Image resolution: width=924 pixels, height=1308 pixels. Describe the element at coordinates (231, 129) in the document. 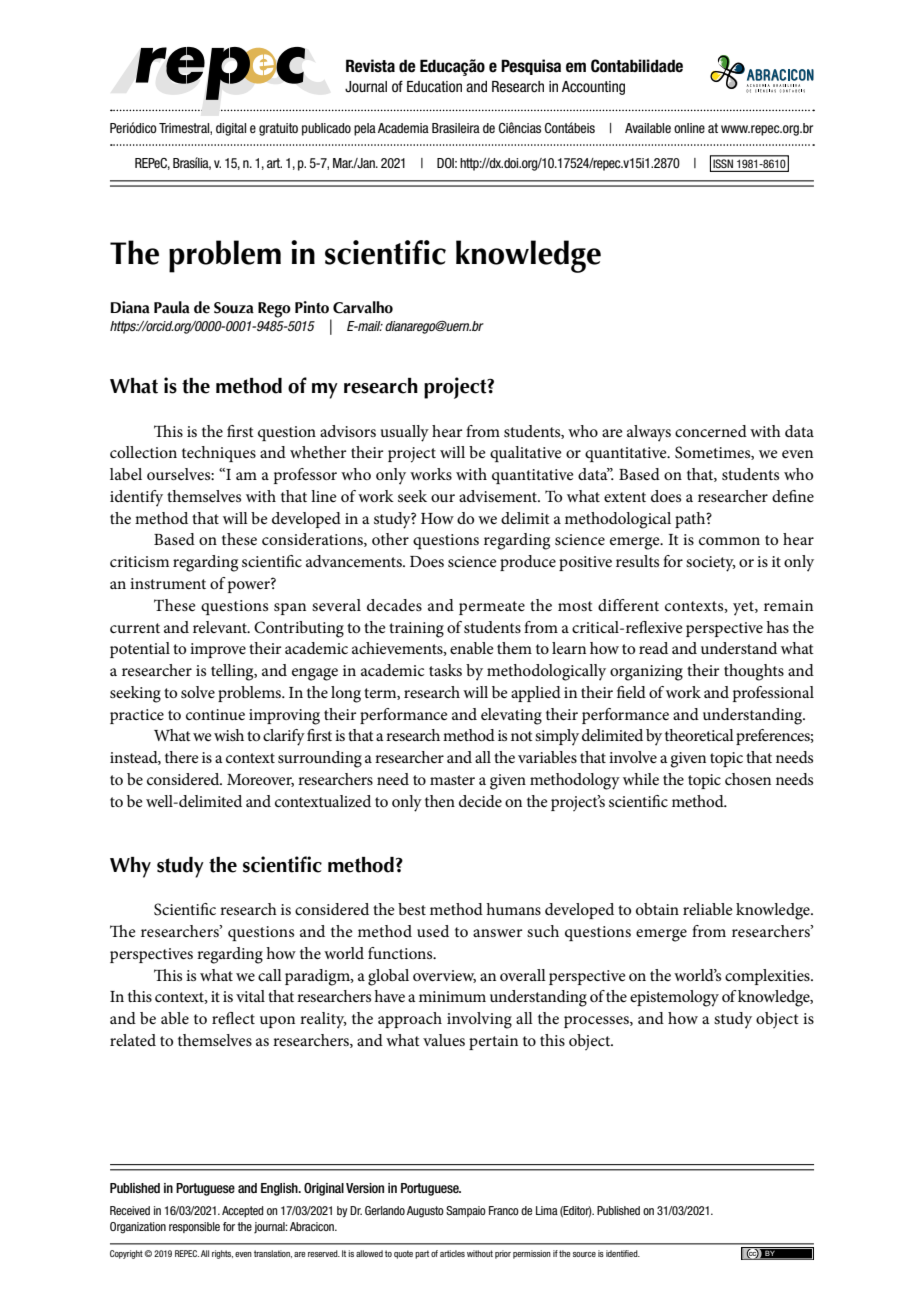

I see `digital` at that location.
